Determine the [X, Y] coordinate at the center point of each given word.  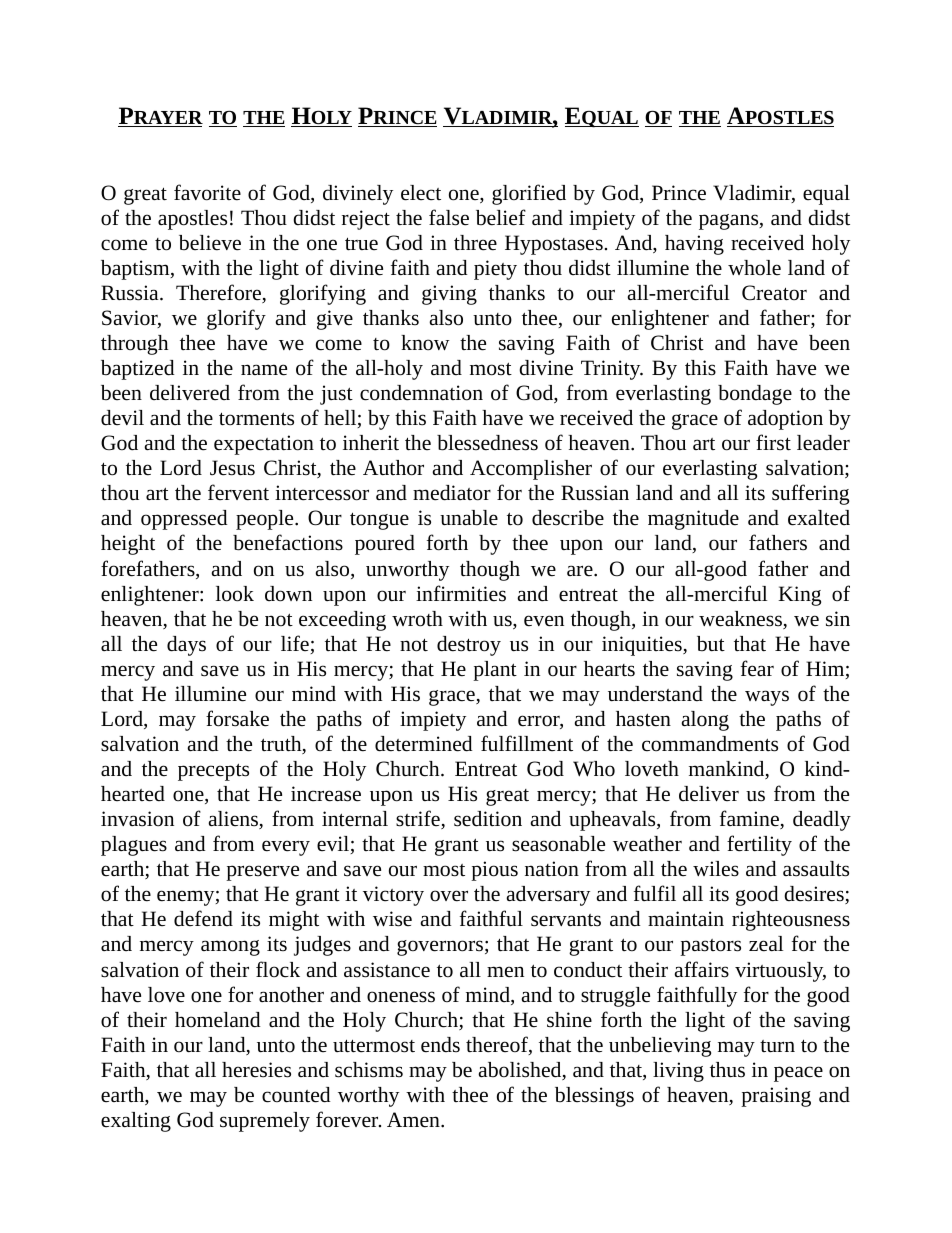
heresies [256, 1070]
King [799, 596]
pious [494, 871]
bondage [755, 395]
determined [424, 744]
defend [203, 918]
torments [256, 419]
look [235, 594]
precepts [213, 772]
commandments [710, 744]
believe [210, 243]
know [425, 343]
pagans [730, 222]
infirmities [461, 593]
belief [501, 217]
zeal [766, 944]
